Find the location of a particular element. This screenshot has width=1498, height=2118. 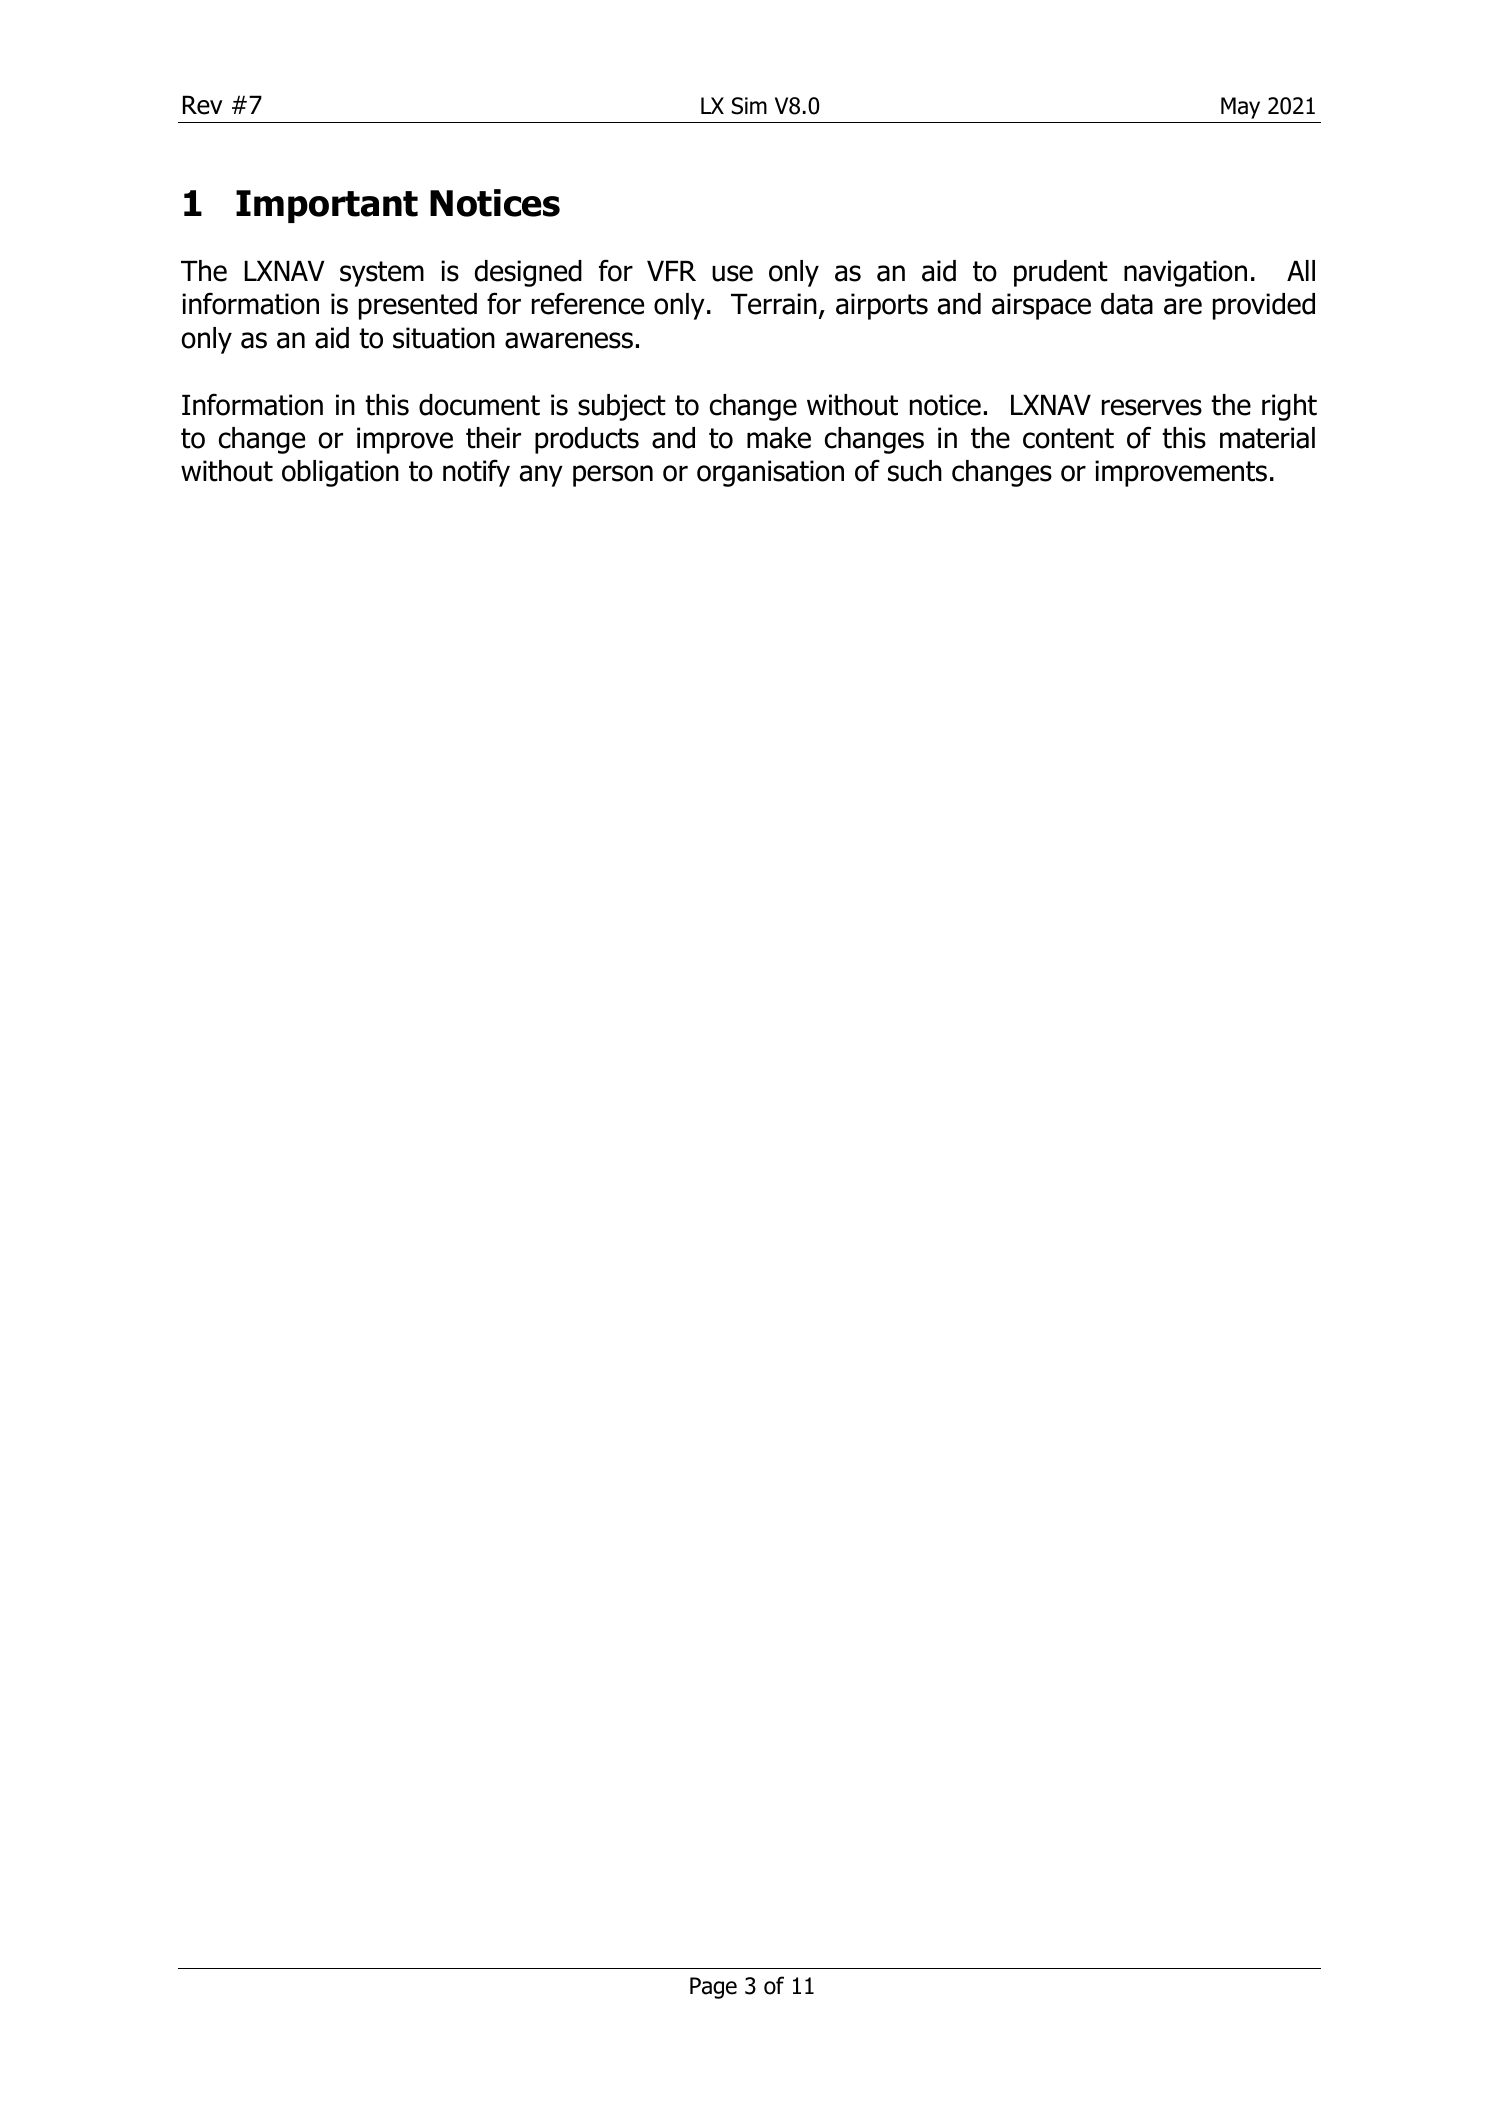

obligation is located at coordinates (340, 473).
